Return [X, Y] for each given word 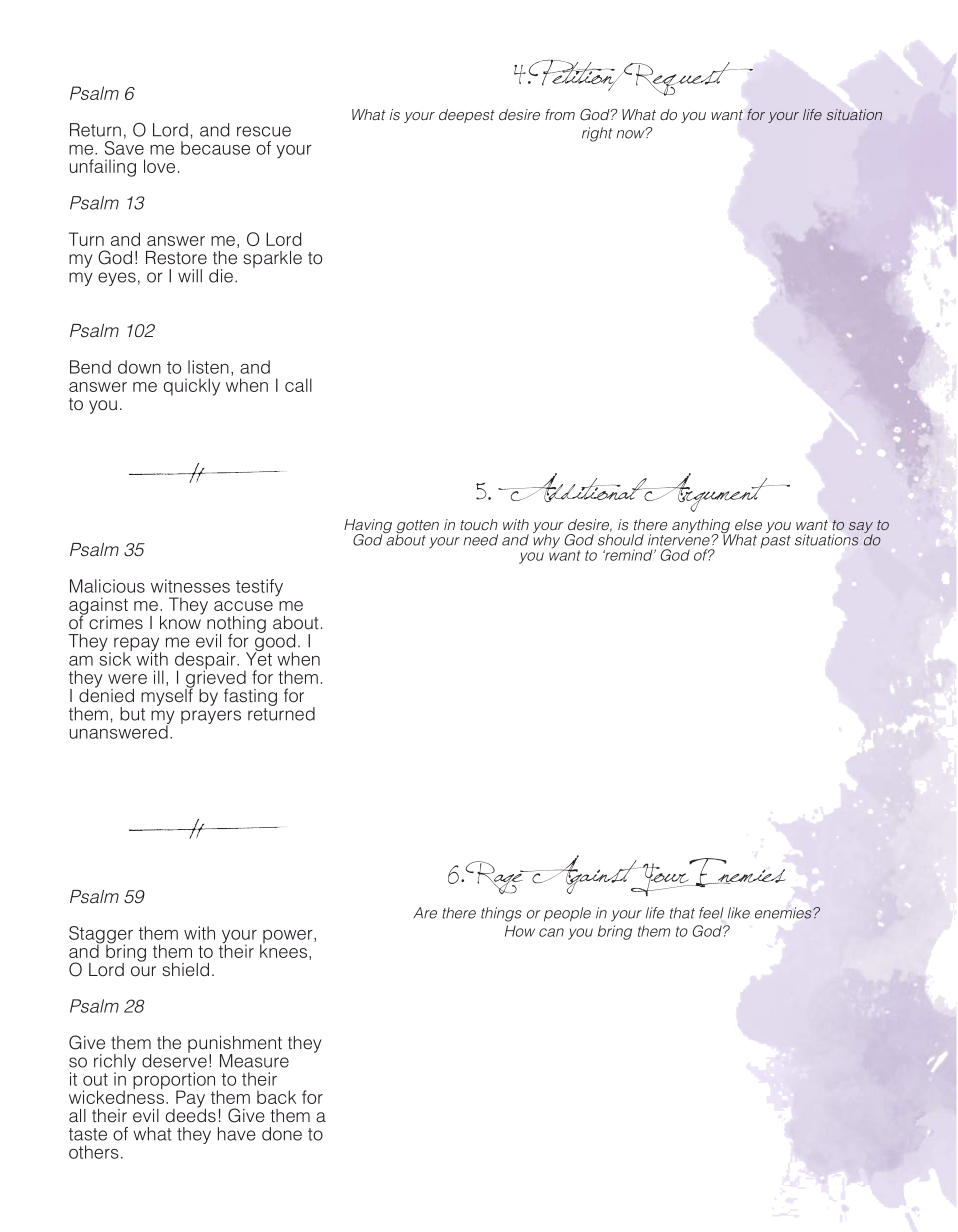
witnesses [190, 586]
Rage [495, 877]
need [480, 540]
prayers [211, 717]
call [298, 385]
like [739, 913]
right [597, 134]
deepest [467, 116]
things [501, 914]
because [215, 148]
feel [711, 913]
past [775, 541]
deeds [191, 1114]
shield [185, 970]
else [748, 524]
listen [208, 367]
